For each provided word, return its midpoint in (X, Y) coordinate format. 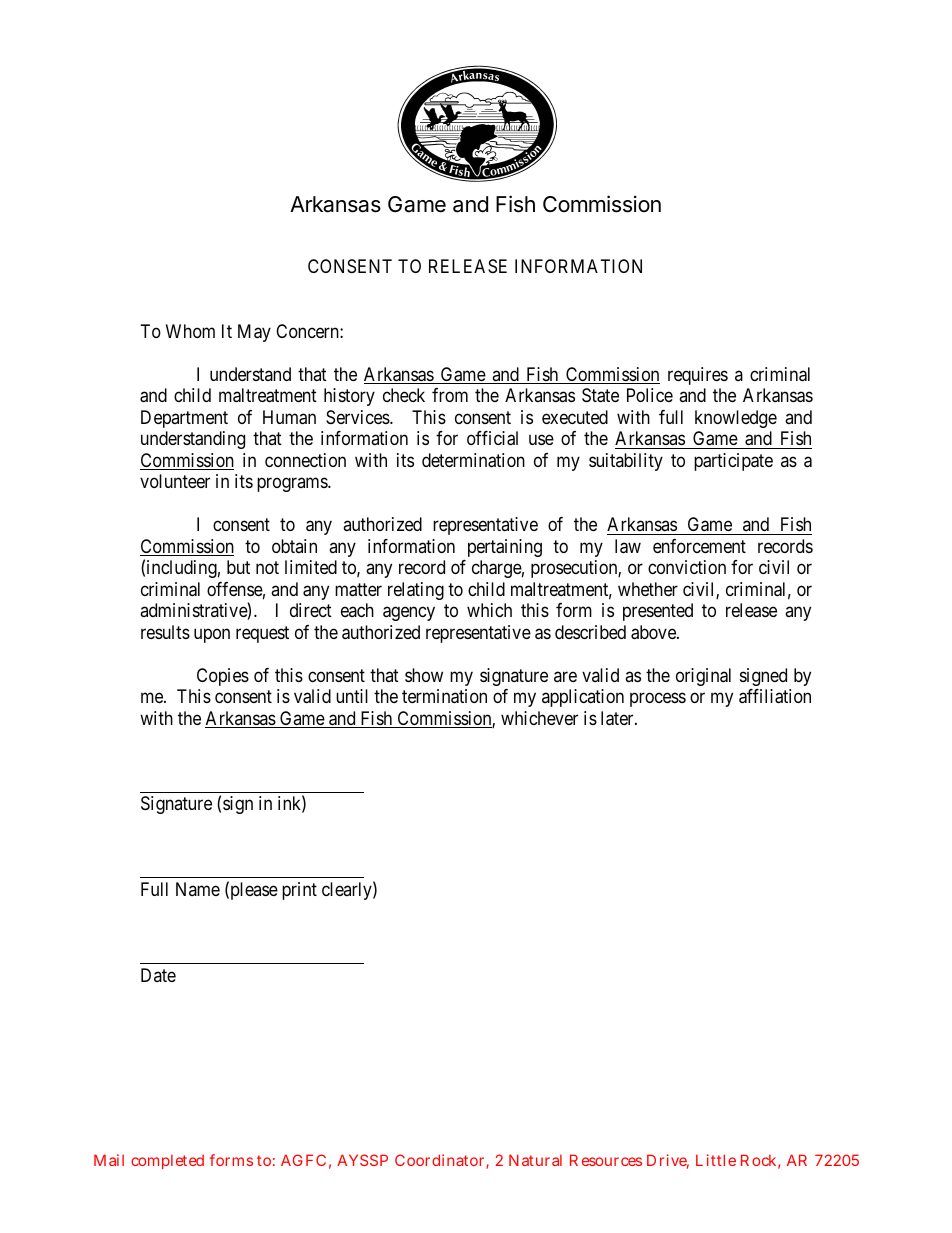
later (618, 718)
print (299, 891)
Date (158, 975)
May (254, 333)
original (703, 677)
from (450, 395)
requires (698, 376)
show (424, 675)
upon (212, 635)
